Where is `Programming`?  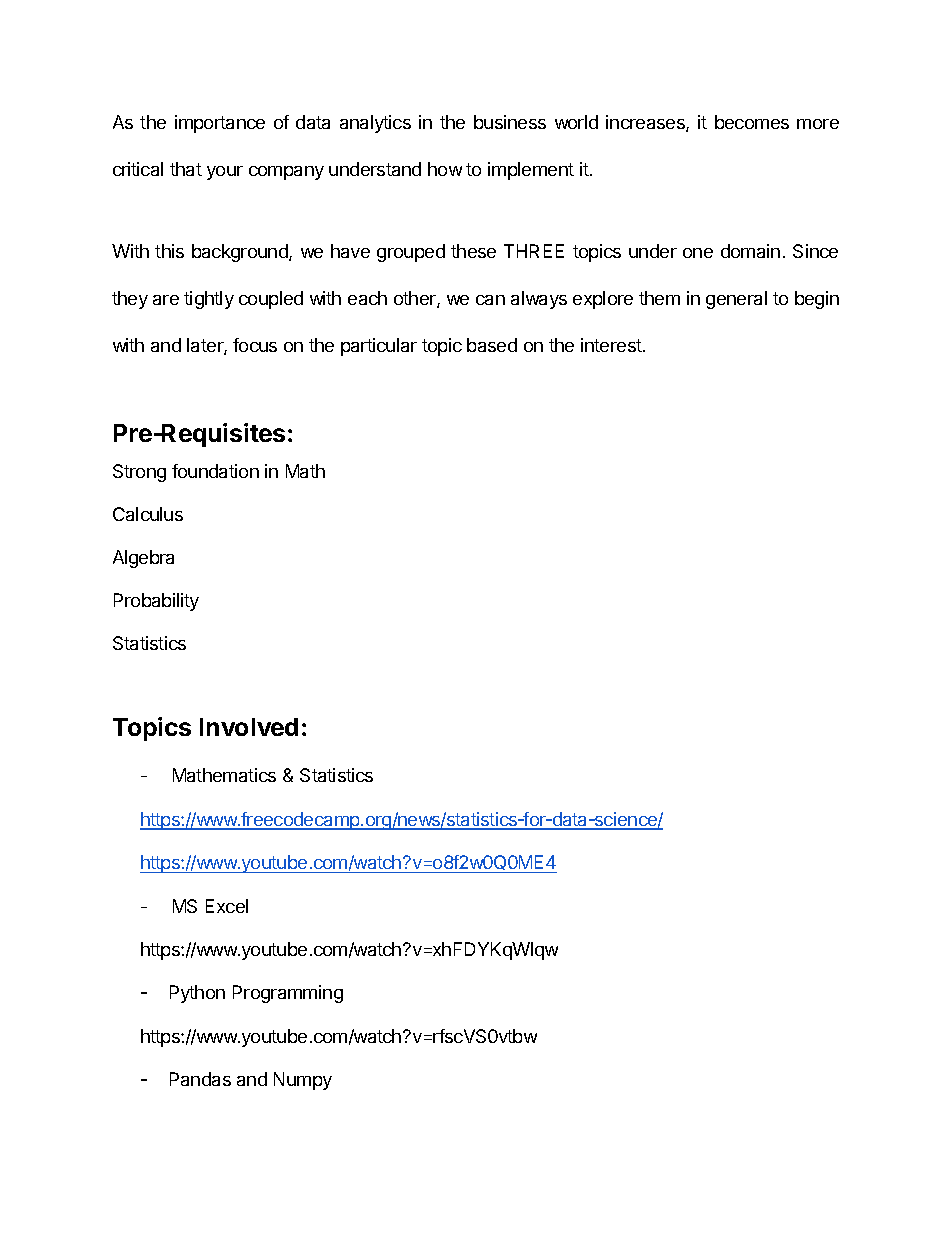 Programming is located at coordinates (288, 994).
